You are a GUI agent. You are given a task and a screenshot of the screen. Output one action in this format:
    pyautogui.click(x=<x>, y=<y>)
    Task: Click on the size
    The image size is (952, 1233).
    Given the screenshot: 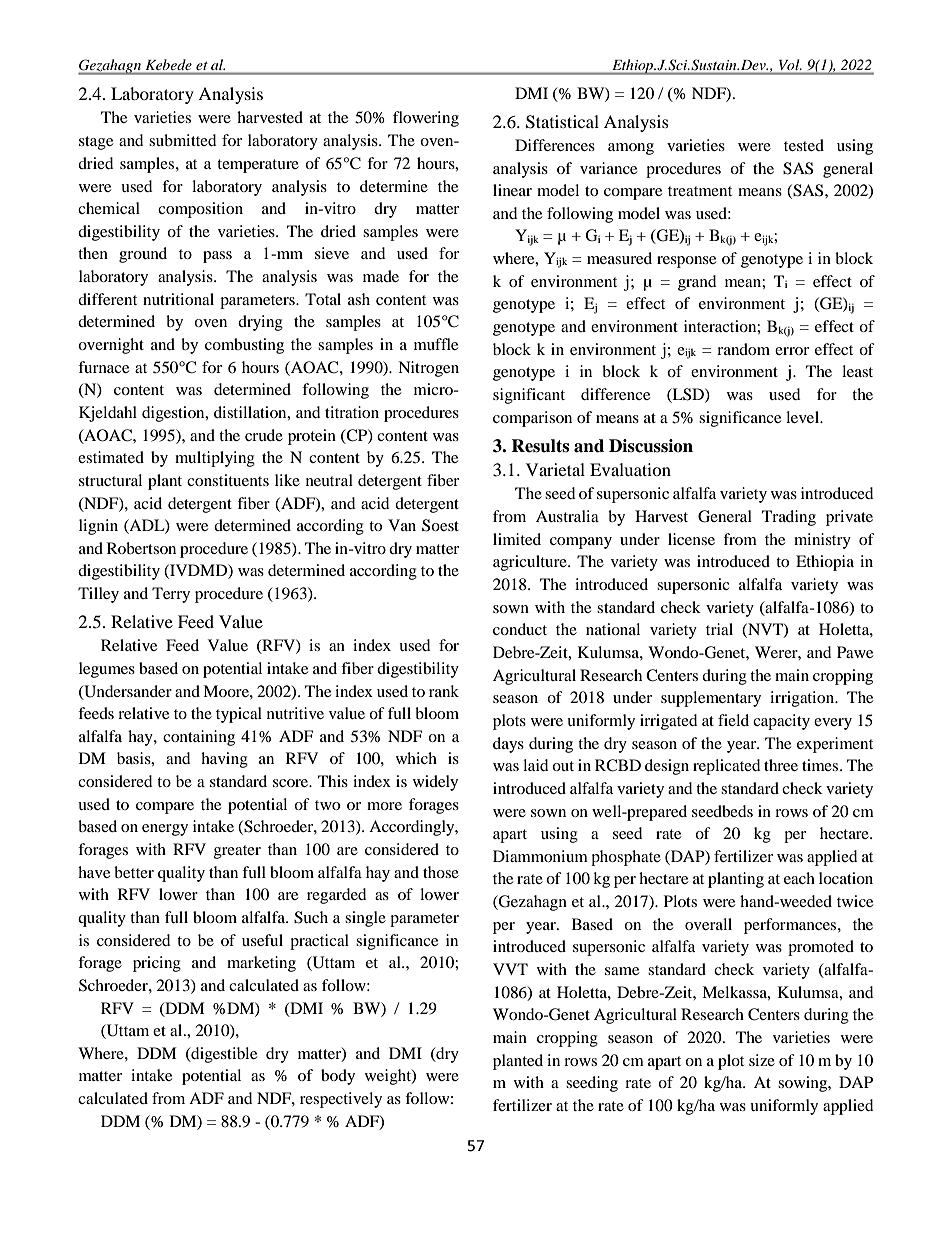 What is the action you would take?
    pyautogui.click(x=762, y=1060)
